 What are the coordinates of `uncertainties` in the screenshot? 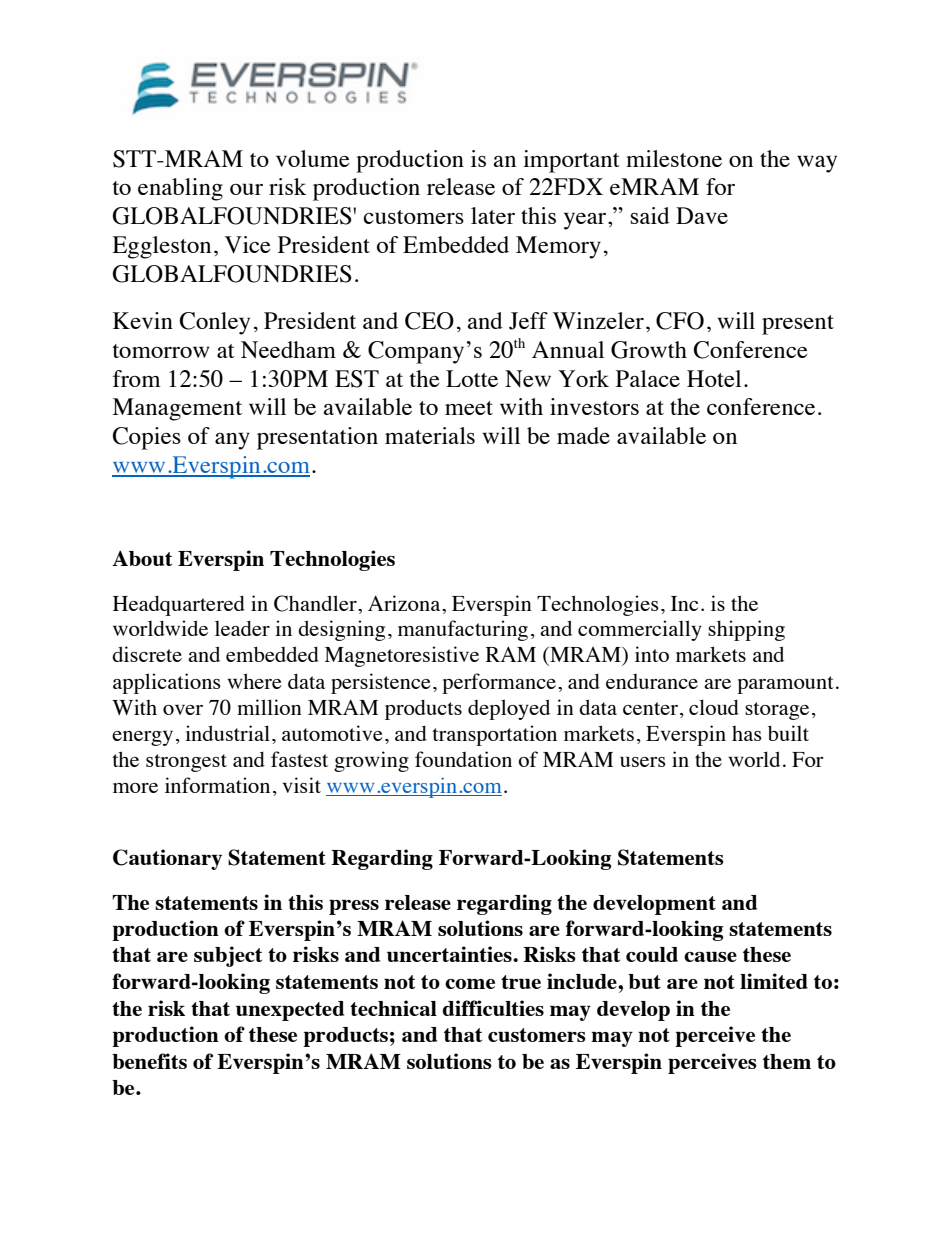 It's located at (450, 954).
